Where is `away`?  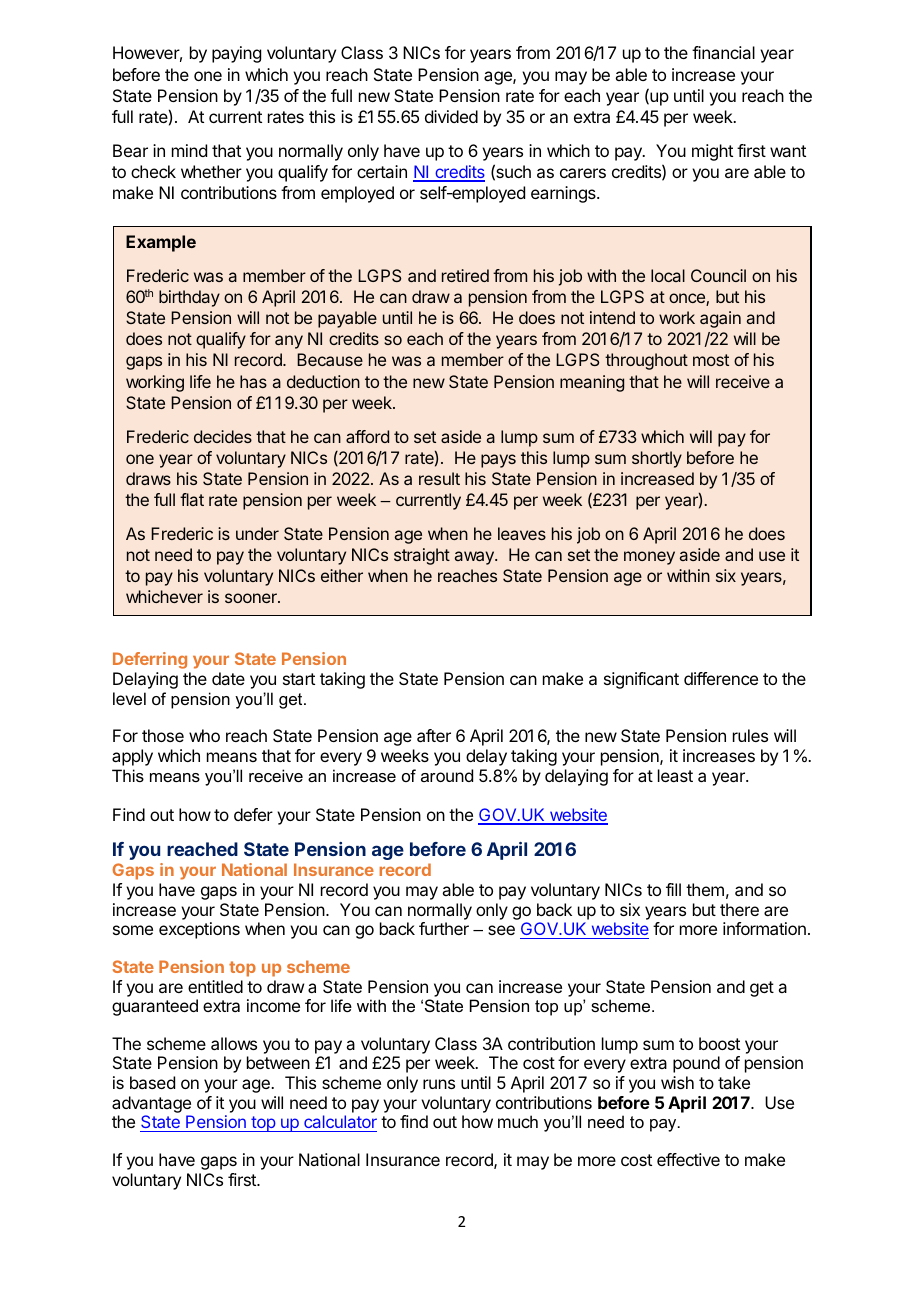
away is located at coordinates (475, 558).
